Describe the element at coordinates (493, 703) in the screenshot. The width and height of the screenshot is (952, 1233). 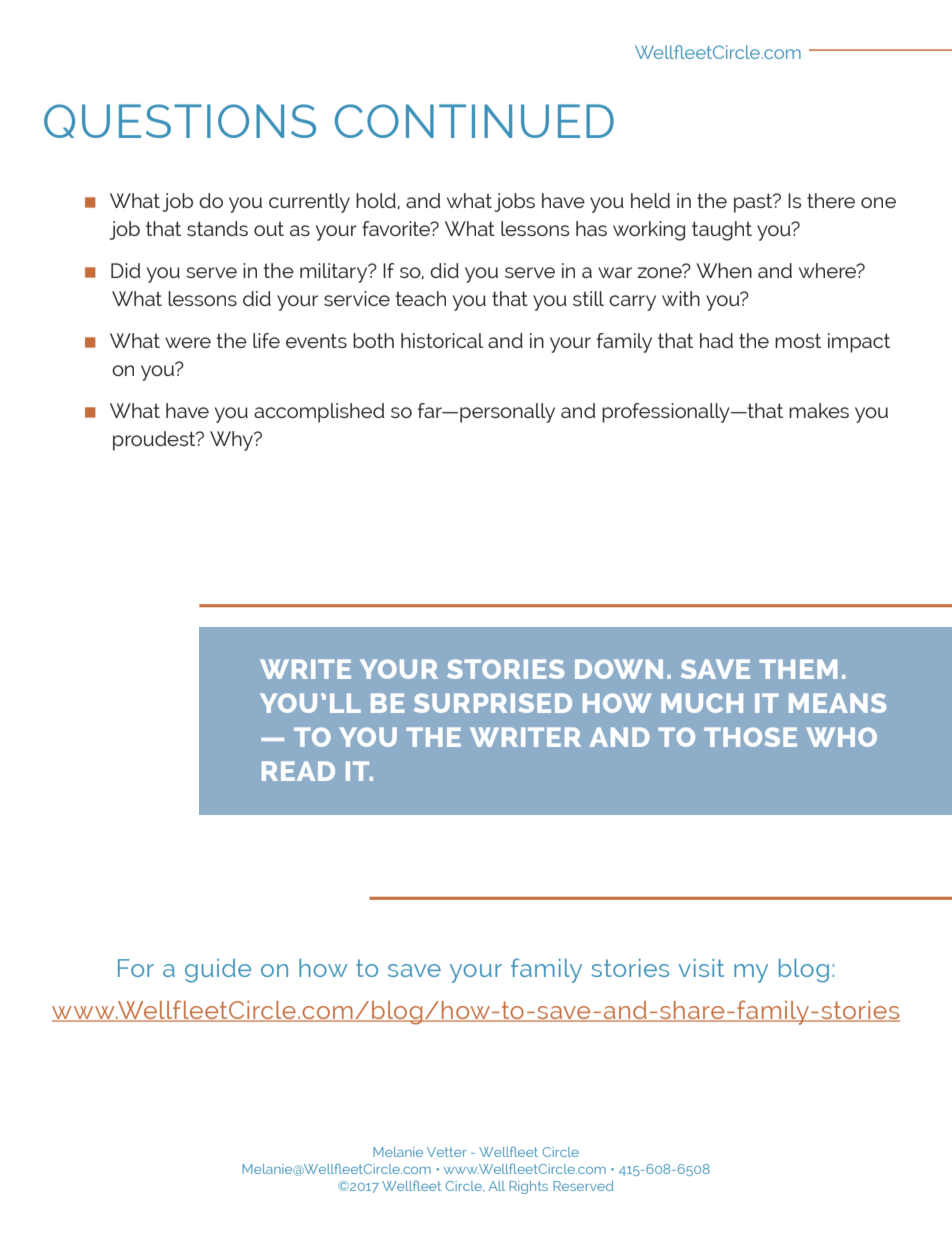
I see `SURPRISED` at that location.
